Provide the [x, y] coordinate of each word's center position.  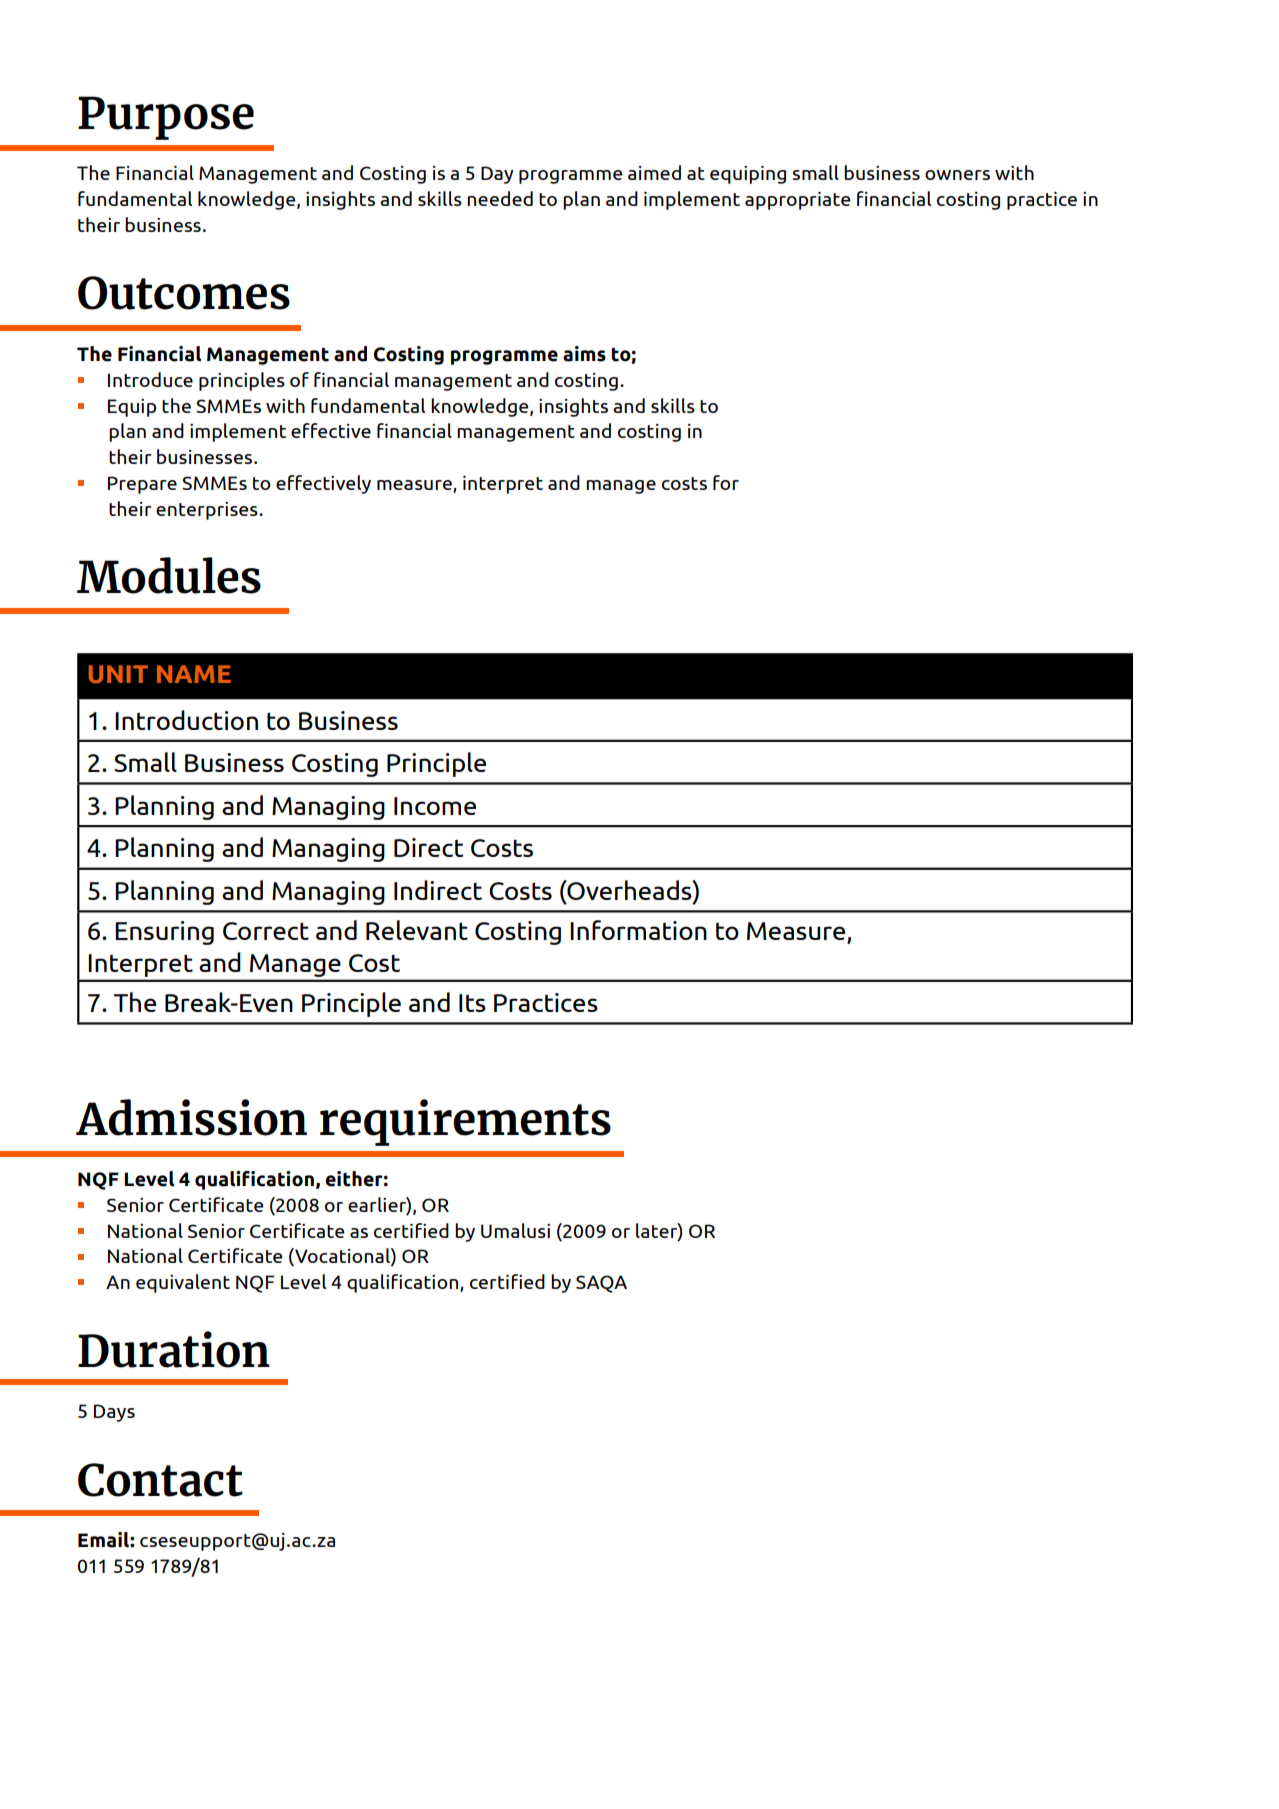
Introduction [186, 720]
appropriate [798, 201]
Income [435, 806]
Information [638, 930]
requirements [465, 1122]
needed [500, 198]
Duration [174, 1349]
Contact [160, 1480]
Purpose [166, 118]
